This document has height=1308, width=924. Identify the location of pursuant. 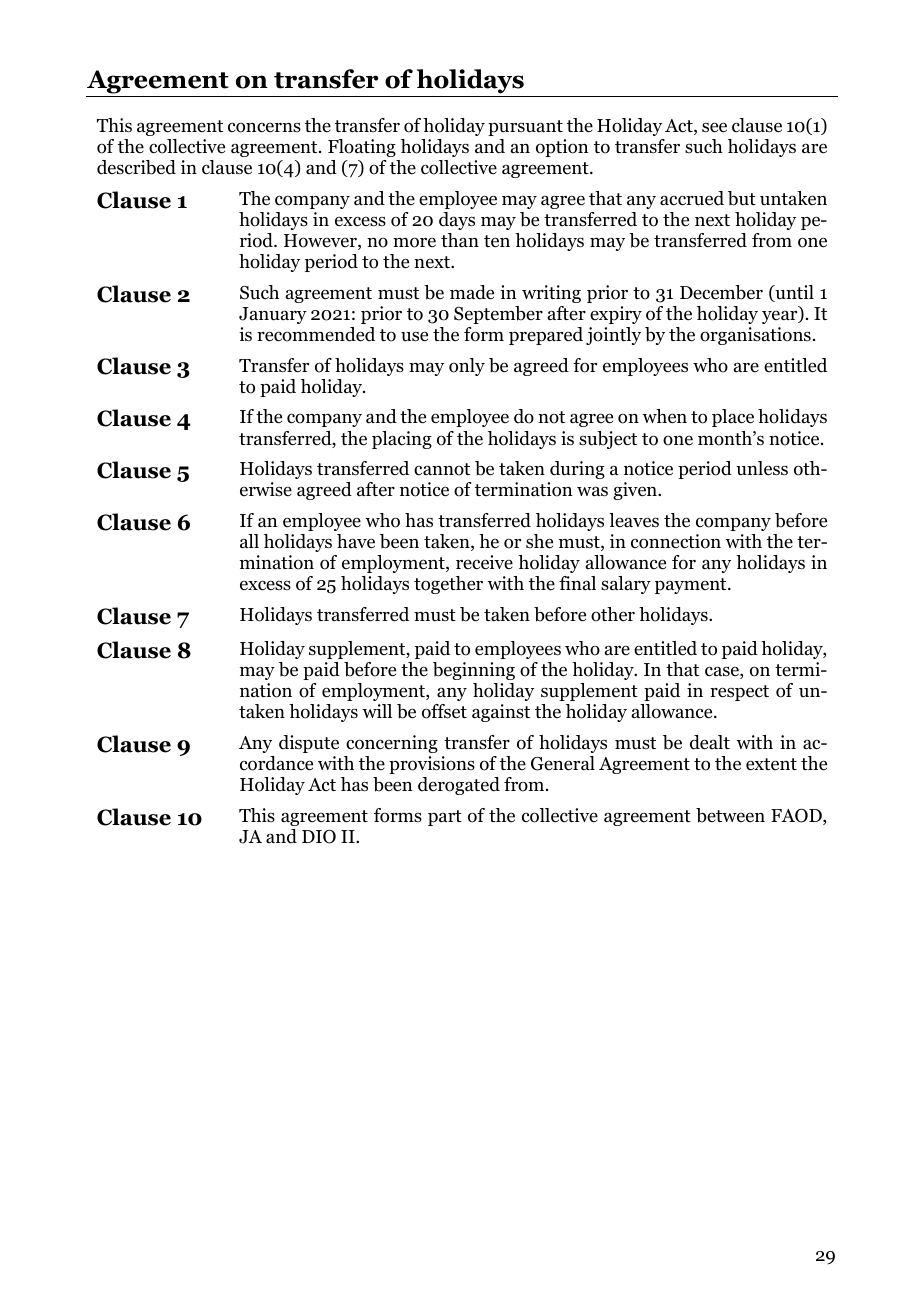
(525, 128).
